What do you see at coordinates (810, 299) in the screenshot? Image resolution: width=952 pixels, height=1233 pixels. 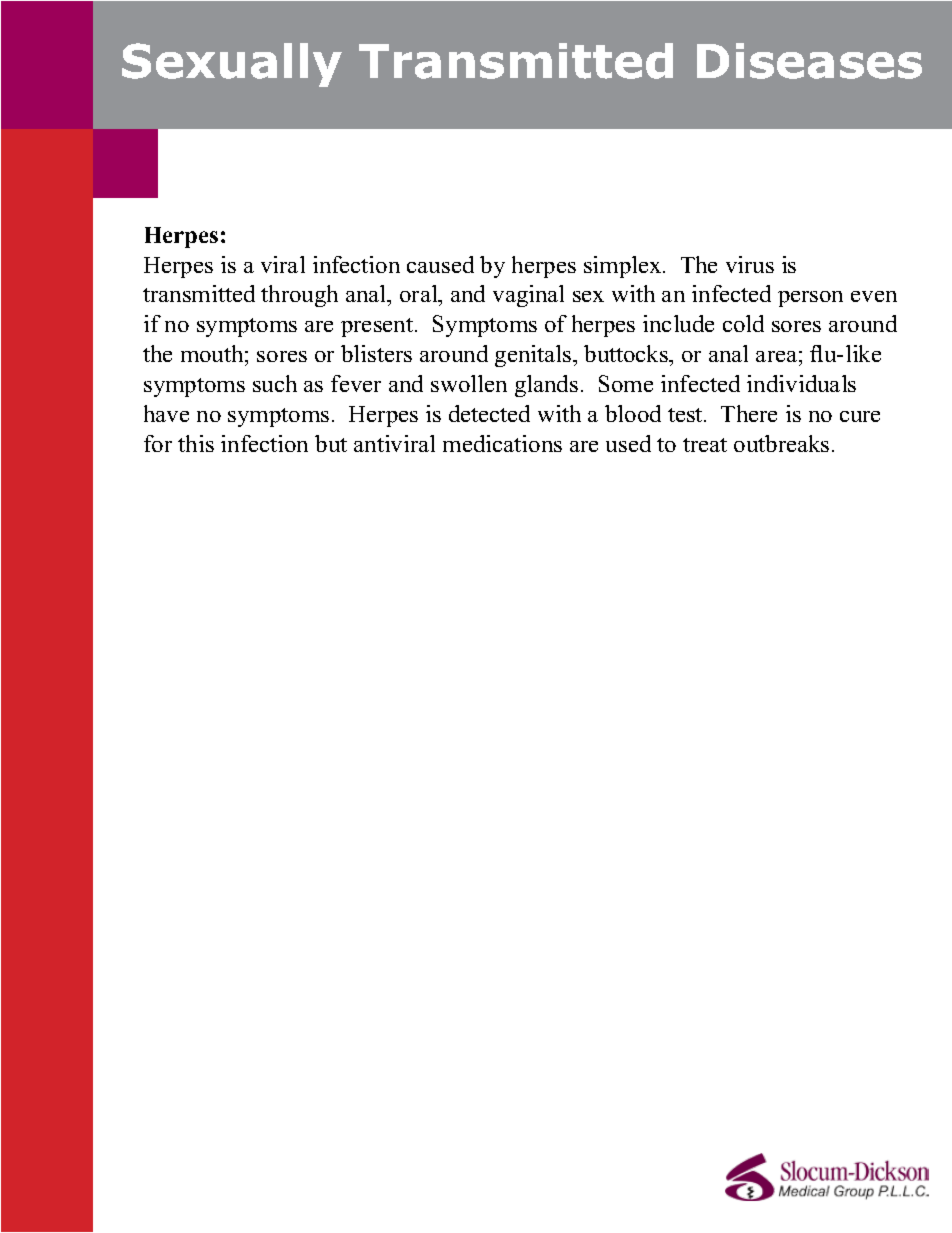 I see `person` at bounding box center [810, 299].
